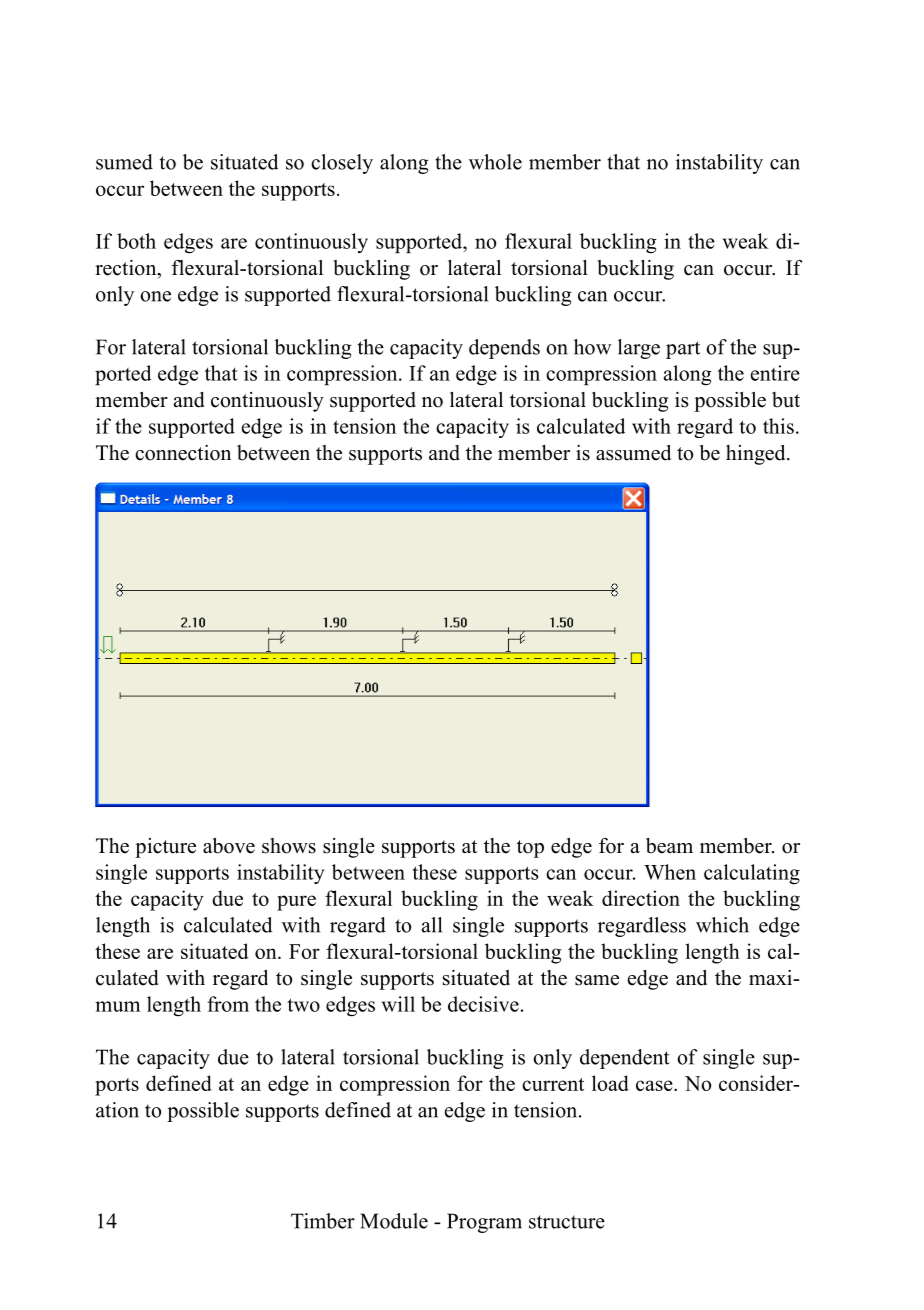 The height and width of the image is (1310, 924). What do you see at coordinates (495, 162) in the image?
I see `whole` at bounding box center [495, 162].
